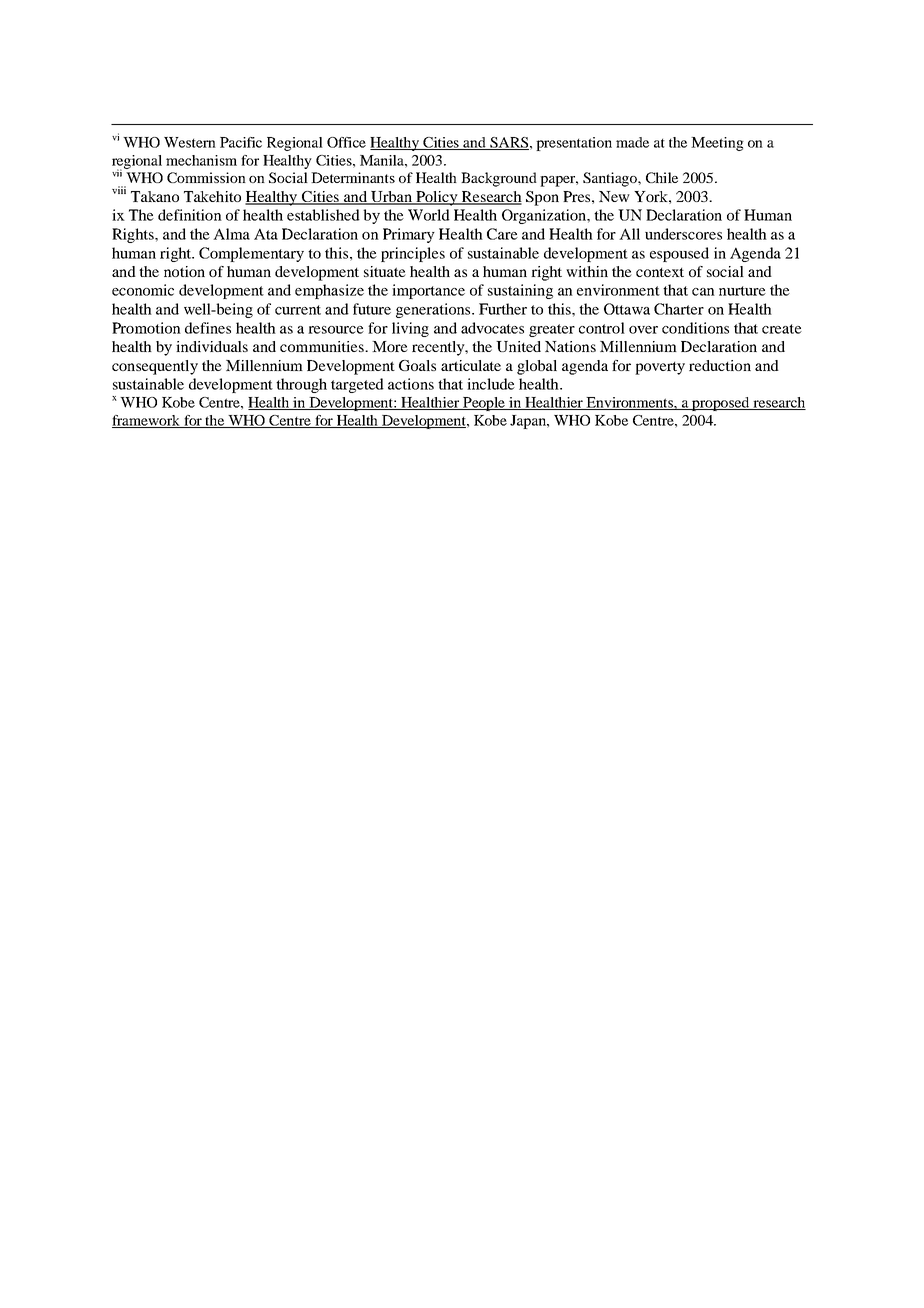  Describe the element at coordinates (717, 144) in the page. I see `Meeting` at that location.
